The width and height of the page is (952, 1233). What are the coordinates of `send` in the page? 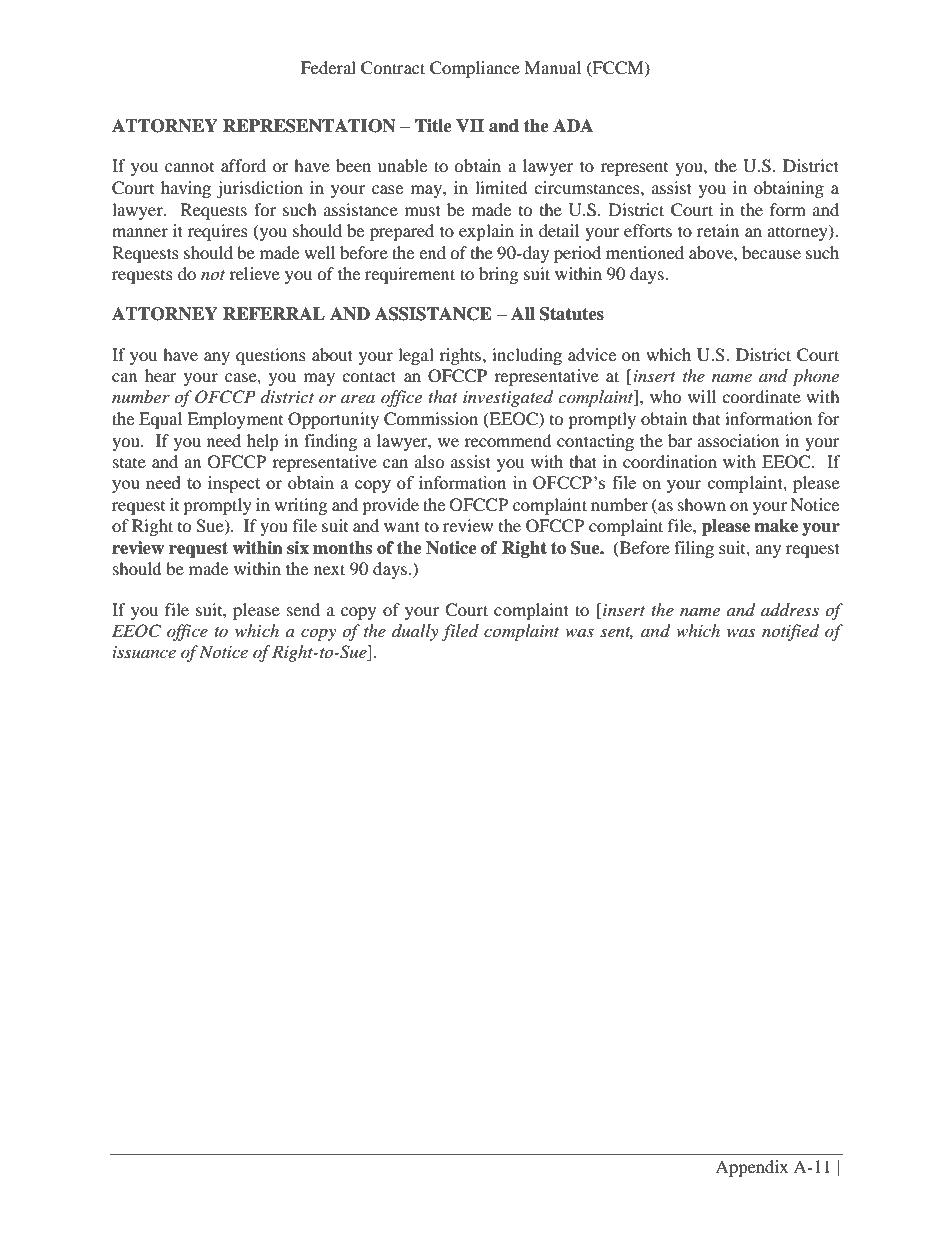 It's located at (303, 609).
